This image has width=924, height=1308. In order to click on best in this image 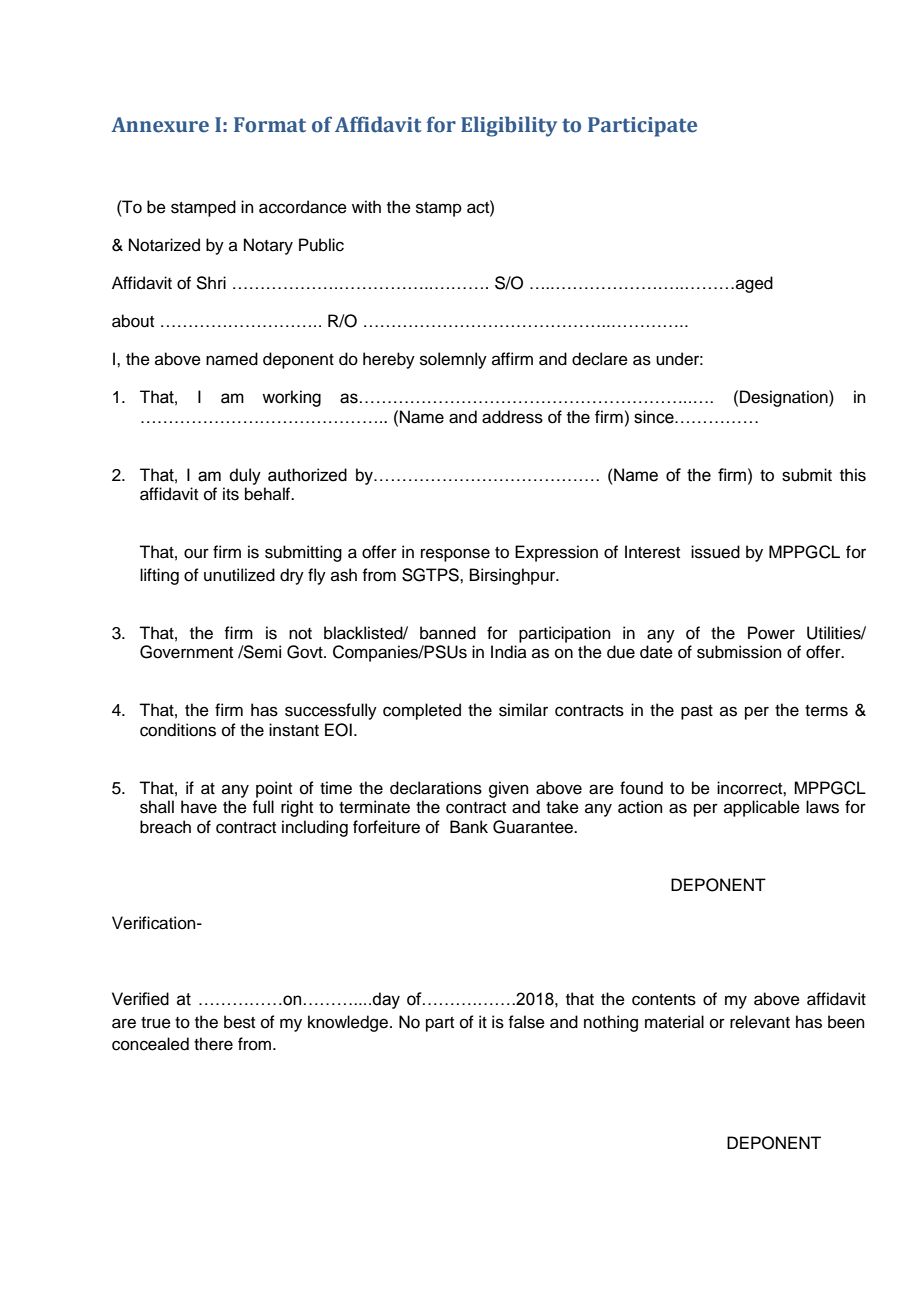, I will do `click(239, 1022)`.
